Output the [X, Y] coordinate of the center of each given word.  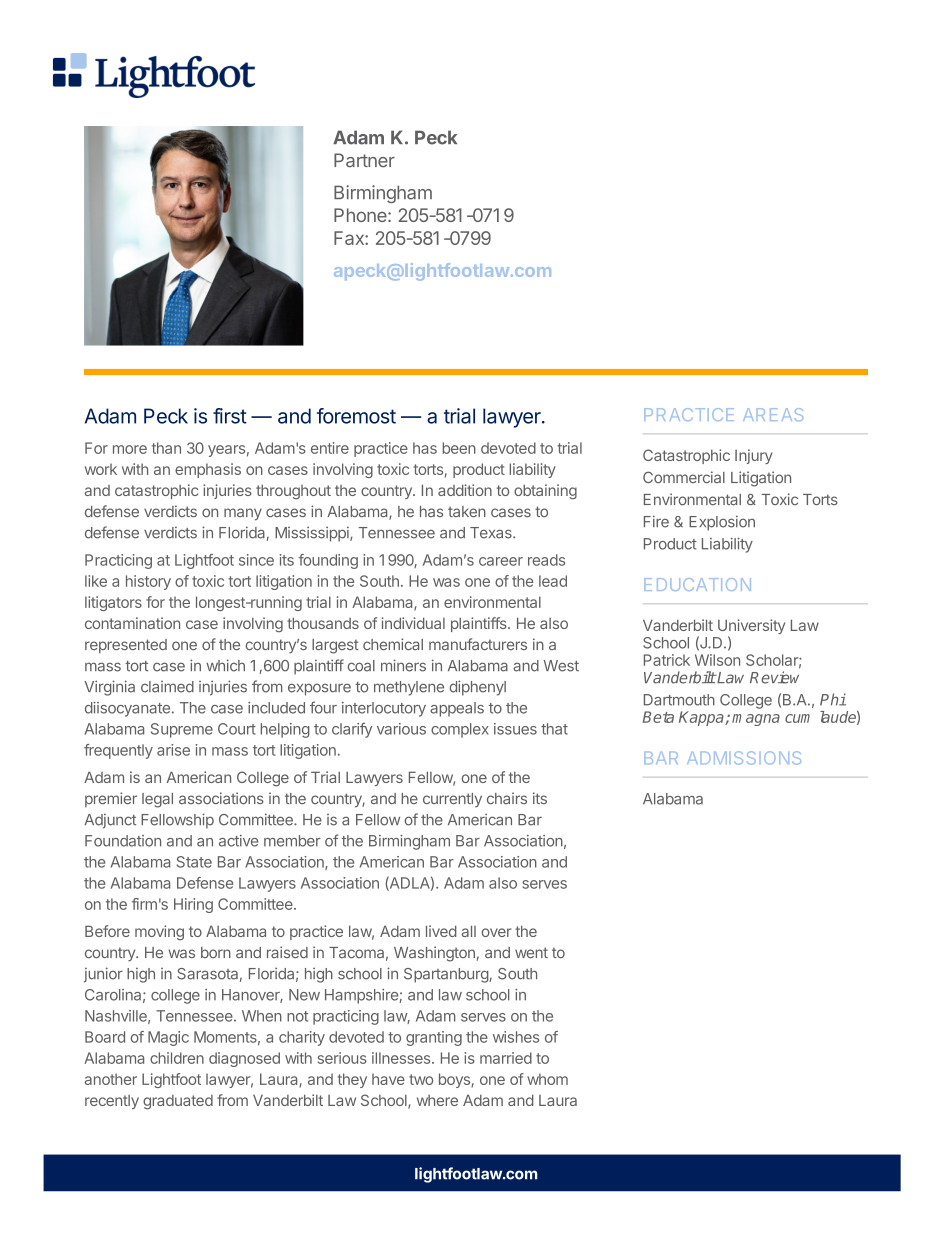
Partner [364, 160]
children [177, 1058]
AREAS [773, 414]
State [194, 862]
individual [413, 623]
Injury [754, 456]
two [421, 1079]
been [459, 448]
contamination [132, 623]
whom [547, 1079]
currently [452, 800]
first [230, 416]
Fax [350, 238]
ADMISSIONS [744, 758]
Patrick [667, 660]
